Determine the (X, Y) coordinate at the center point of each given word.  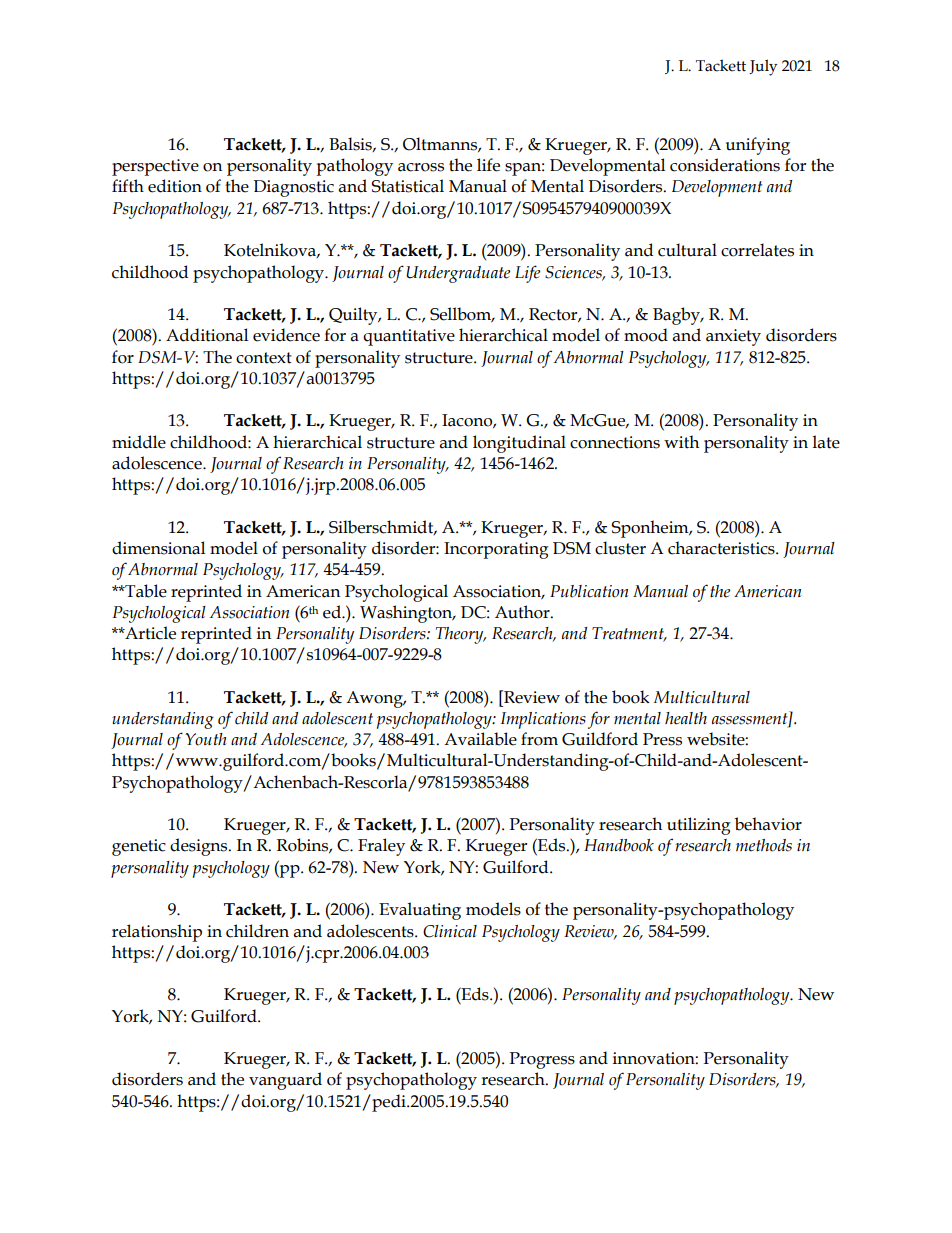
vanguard (285, 1081)
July (763, 67)
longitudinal (519, 444)
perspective (155, 167)
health (686, 718)
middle (139, 442)
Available (480, 739)
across (421, 167)
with (681, 442)
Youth (206, 739)
